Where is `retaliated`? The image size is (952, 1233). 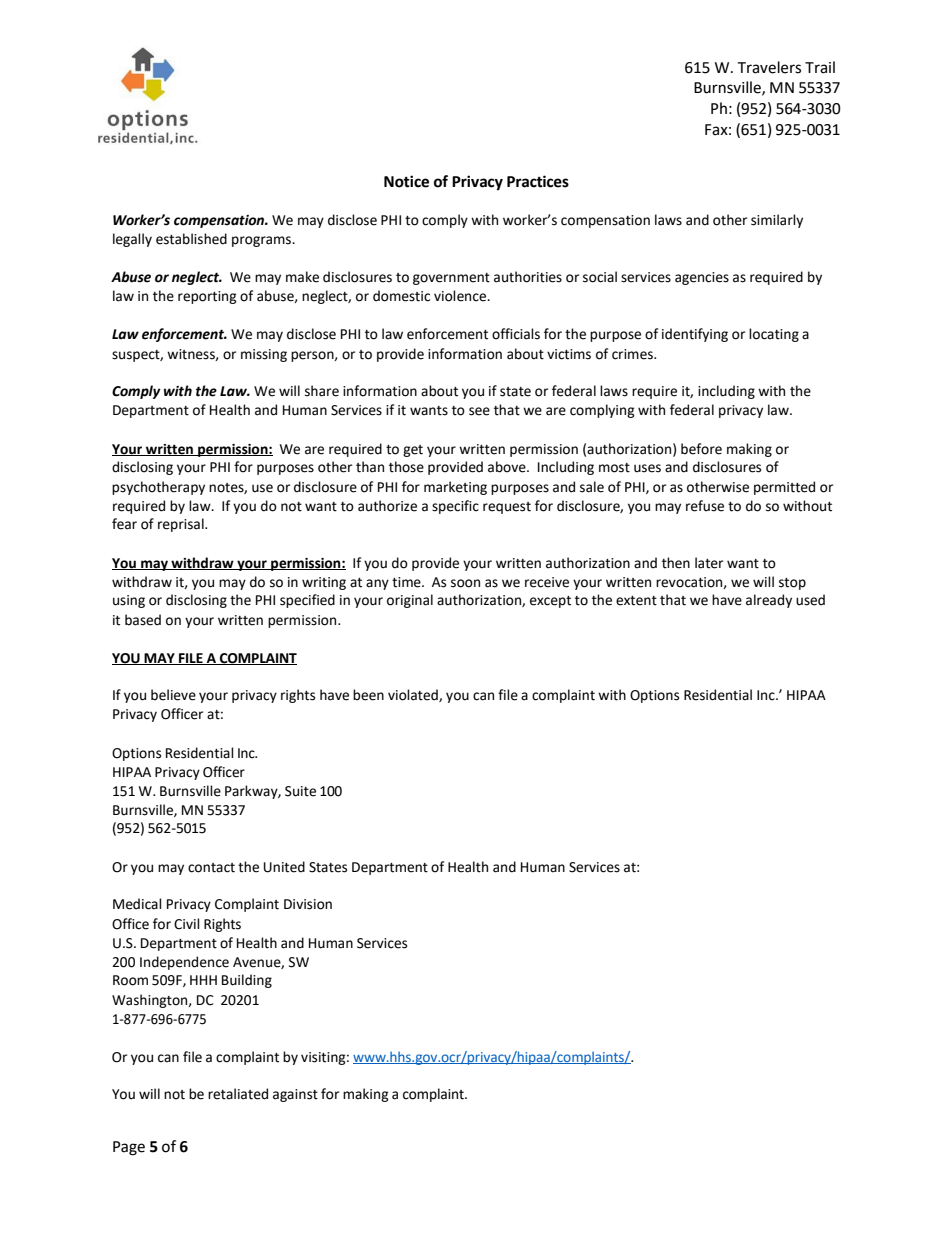
retaliated is located at coordinates (238, 1094).
